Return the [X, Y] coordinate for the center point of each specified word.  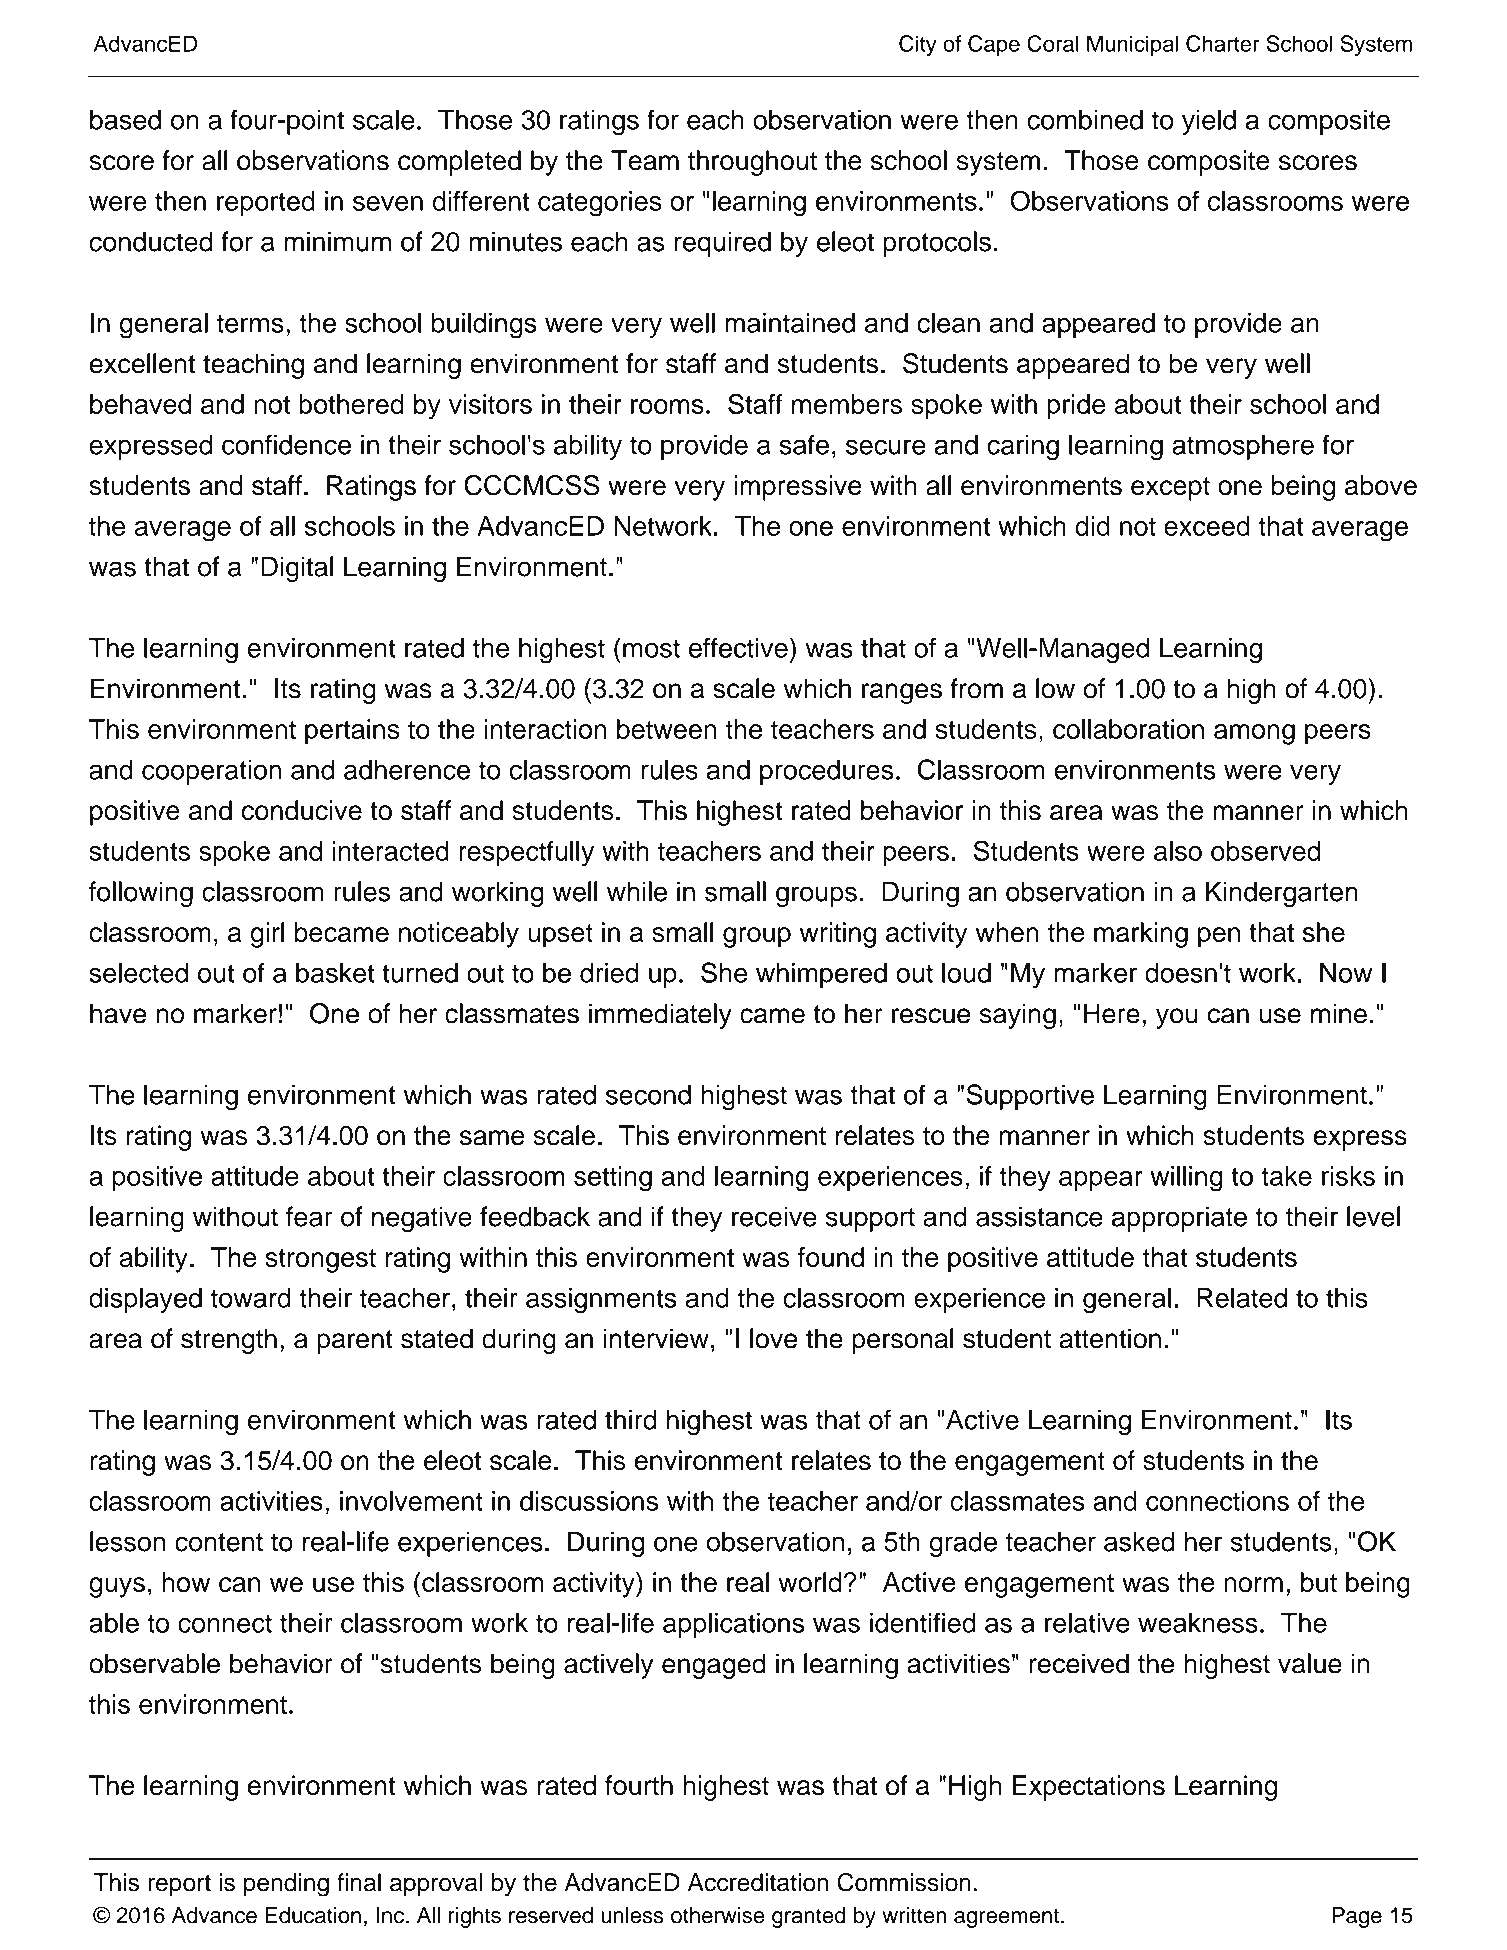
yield [1209, 122]
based [125, 120]
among [1254, 734]
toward [251, 1298]
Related [1242, 1298]
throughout [752, 163]
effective [738, 647]
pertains [352, 732]
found [831, 1257]
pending [286, 1885]
